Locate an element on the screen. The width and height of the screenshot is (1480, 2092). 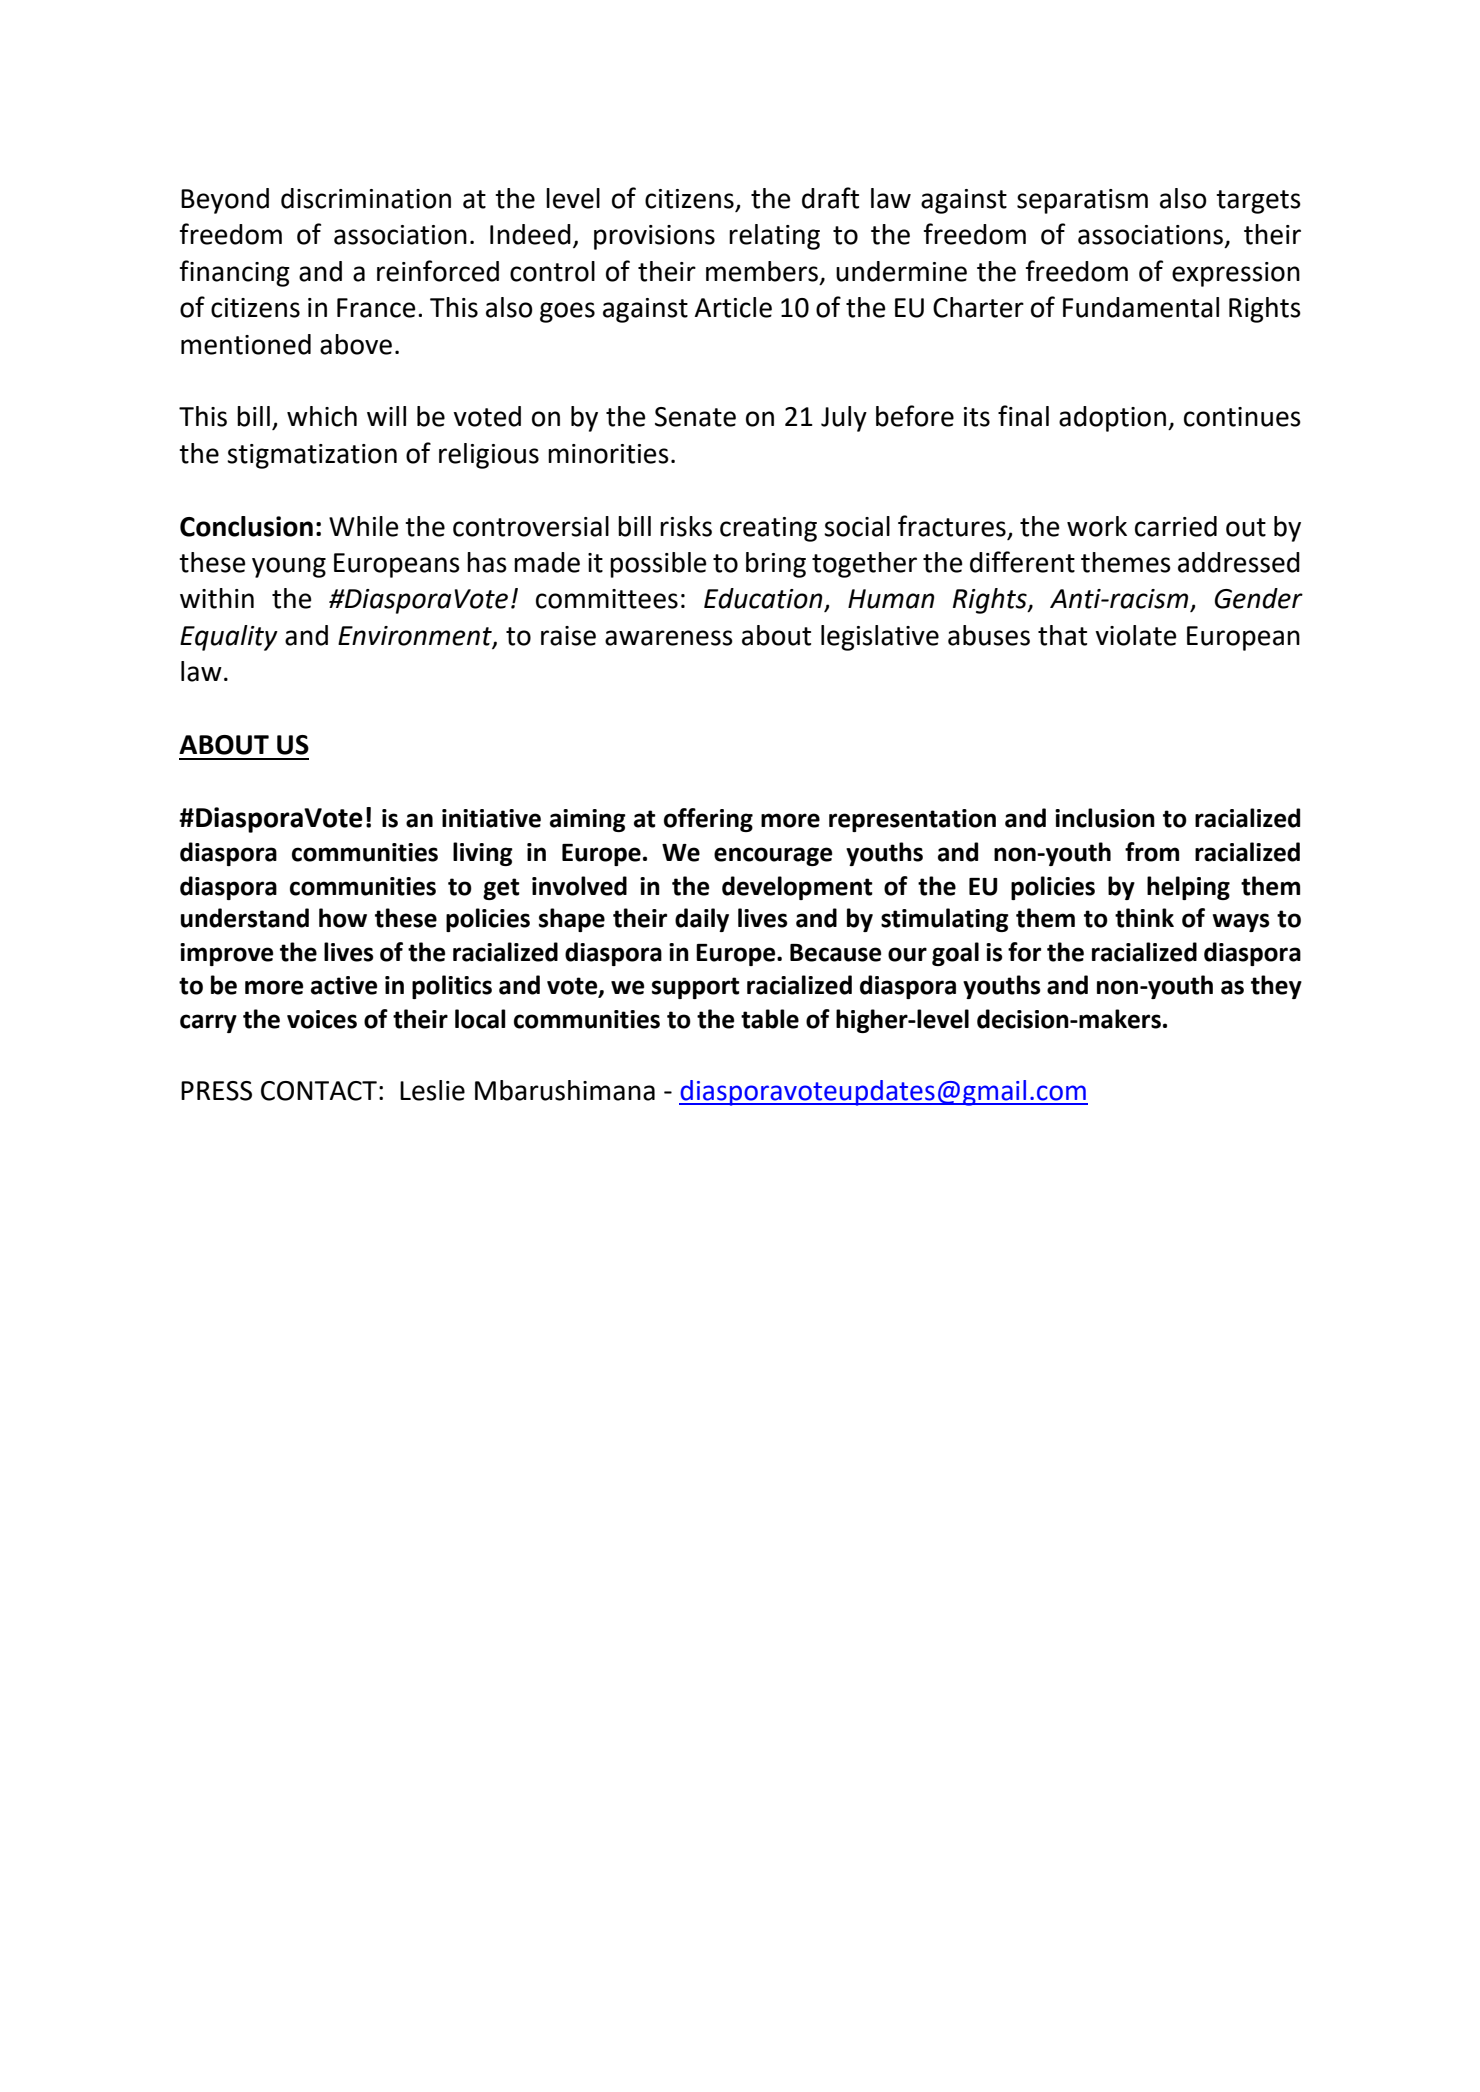
awareness is located at coordinates (669, 638).
